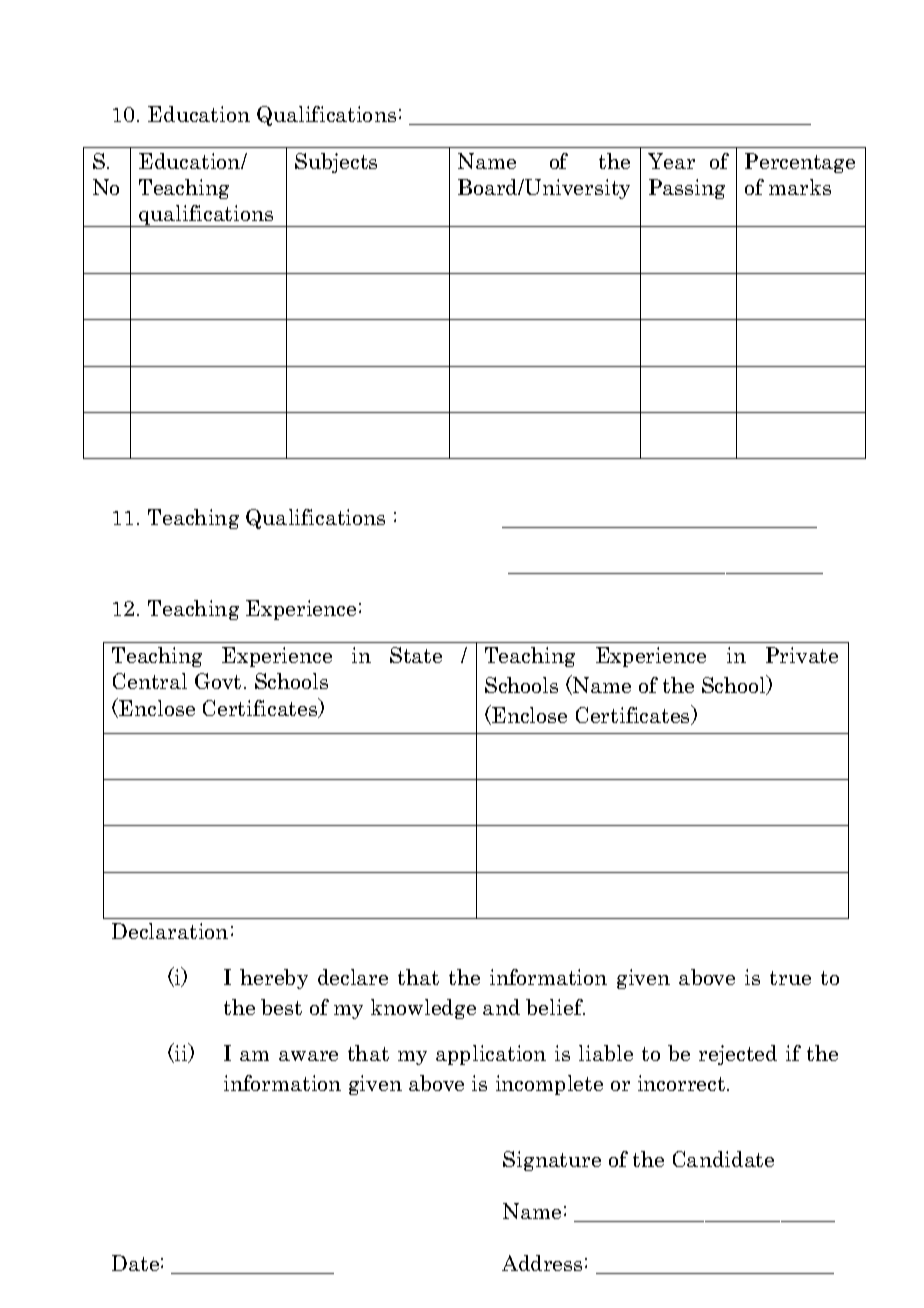 This document has height=1308, width=924. Describe the element at coordinates (683, 1083) in the document. I see `incorrect` at that location.
